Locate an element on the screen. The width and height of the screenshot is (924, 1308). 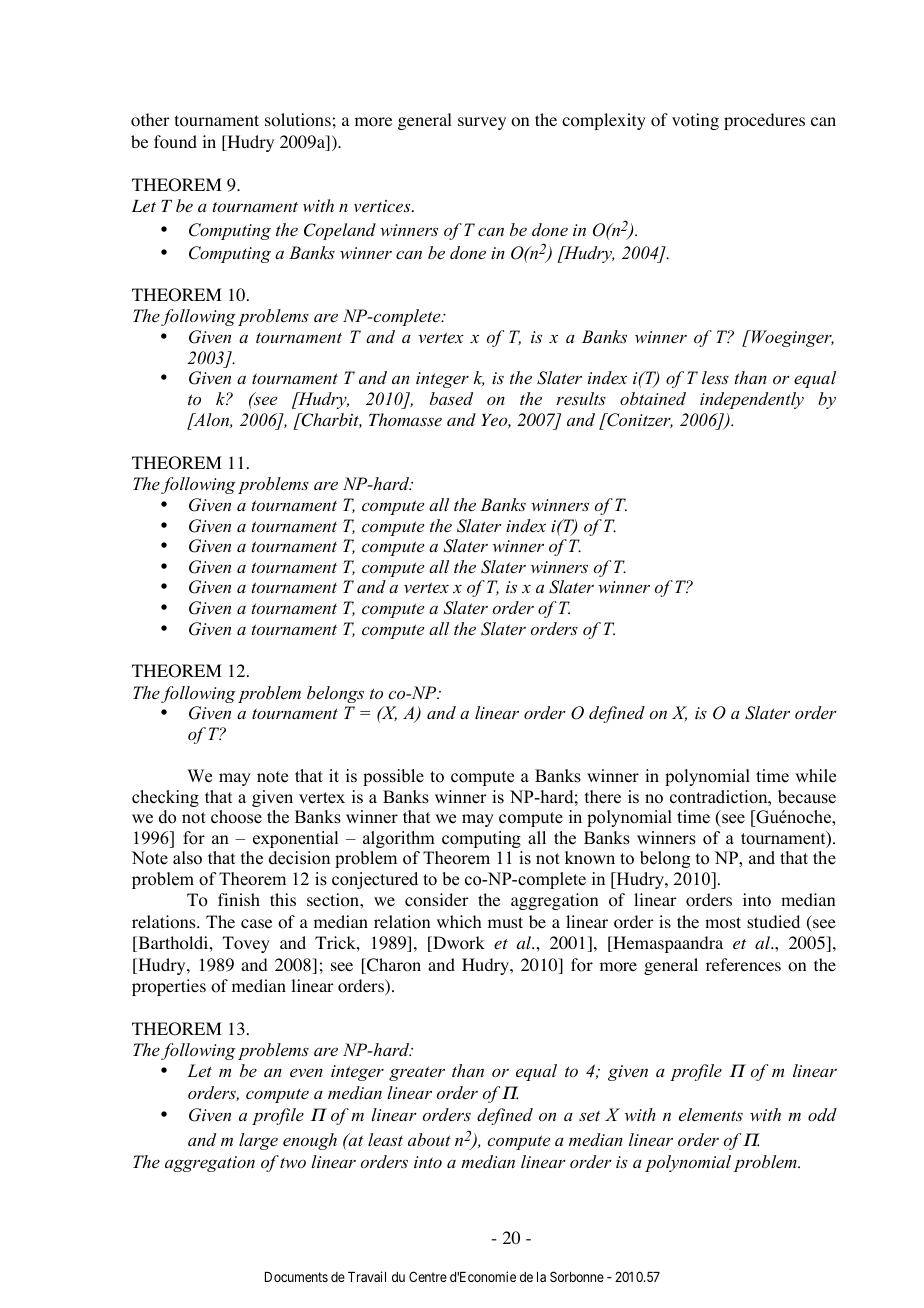
possible is located at coordinates (393, 777).
